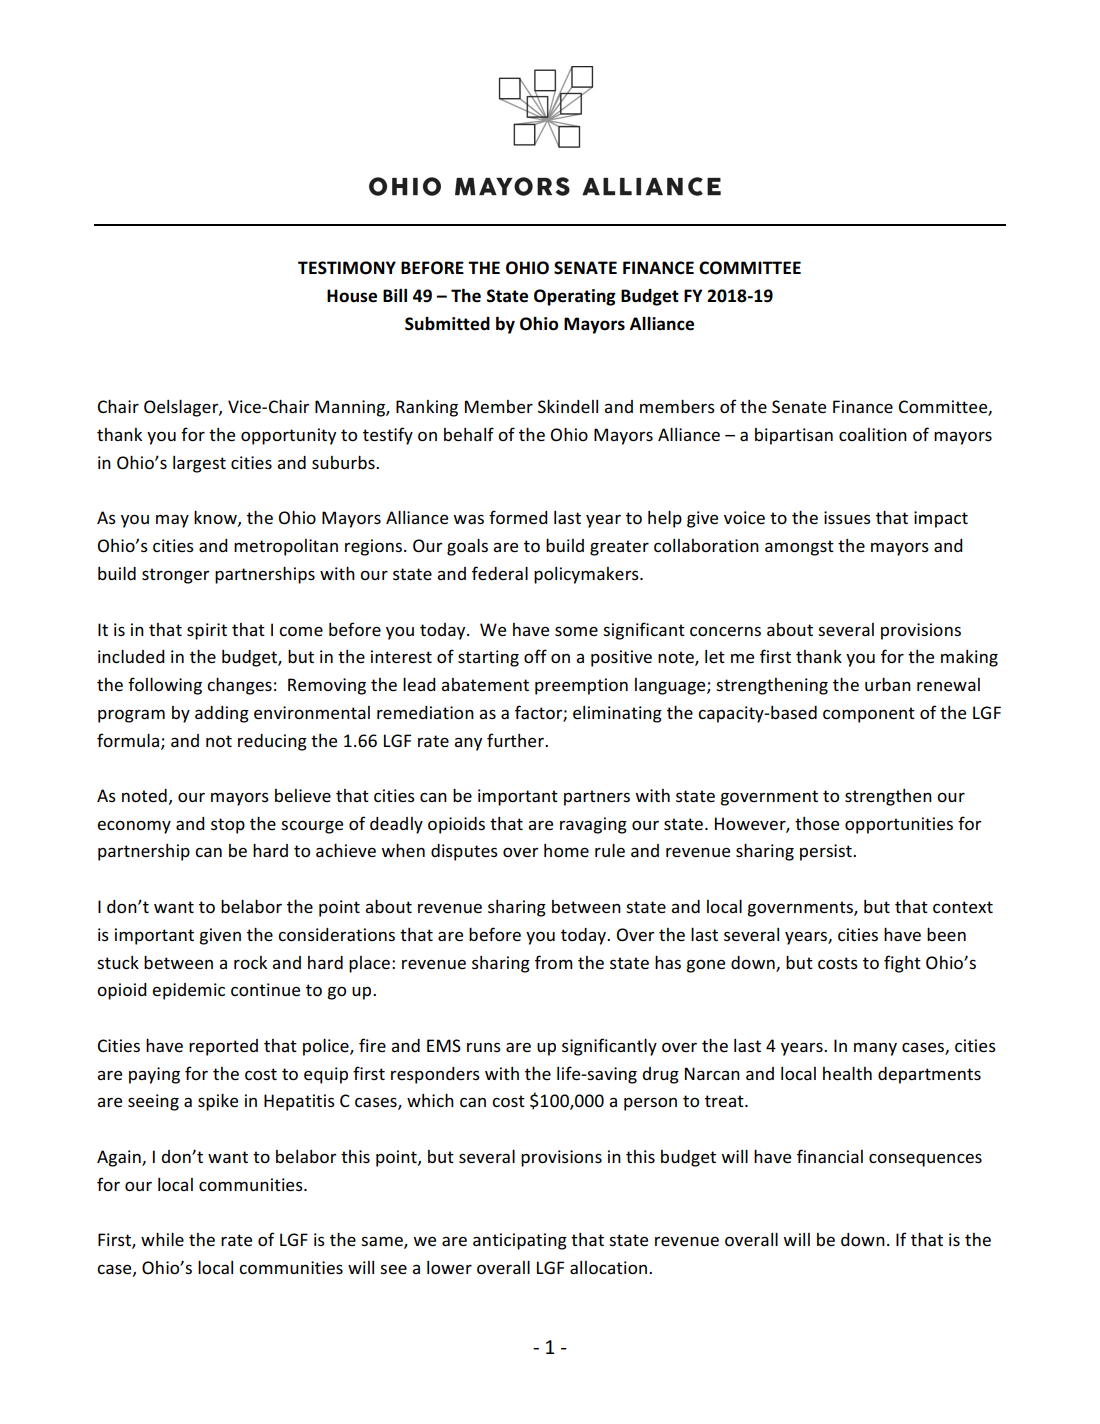 This page has height=1424, width=1100. What do you see at coordinates (520, 1241) in the page?
I see `anticipating` at bounding box center [520, 1241].
